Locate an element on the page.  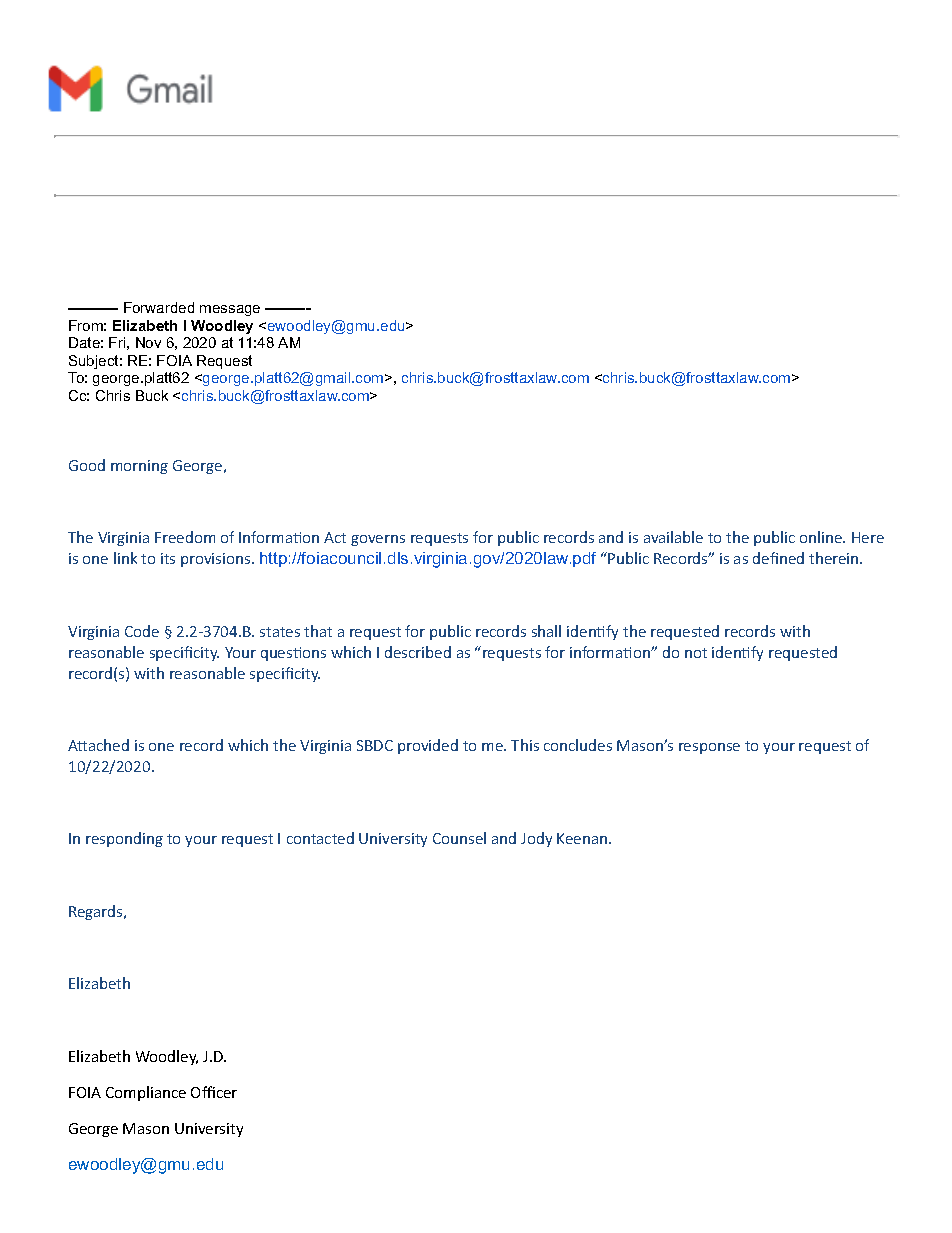
Compliance is located at coordinates (146, 1093).
